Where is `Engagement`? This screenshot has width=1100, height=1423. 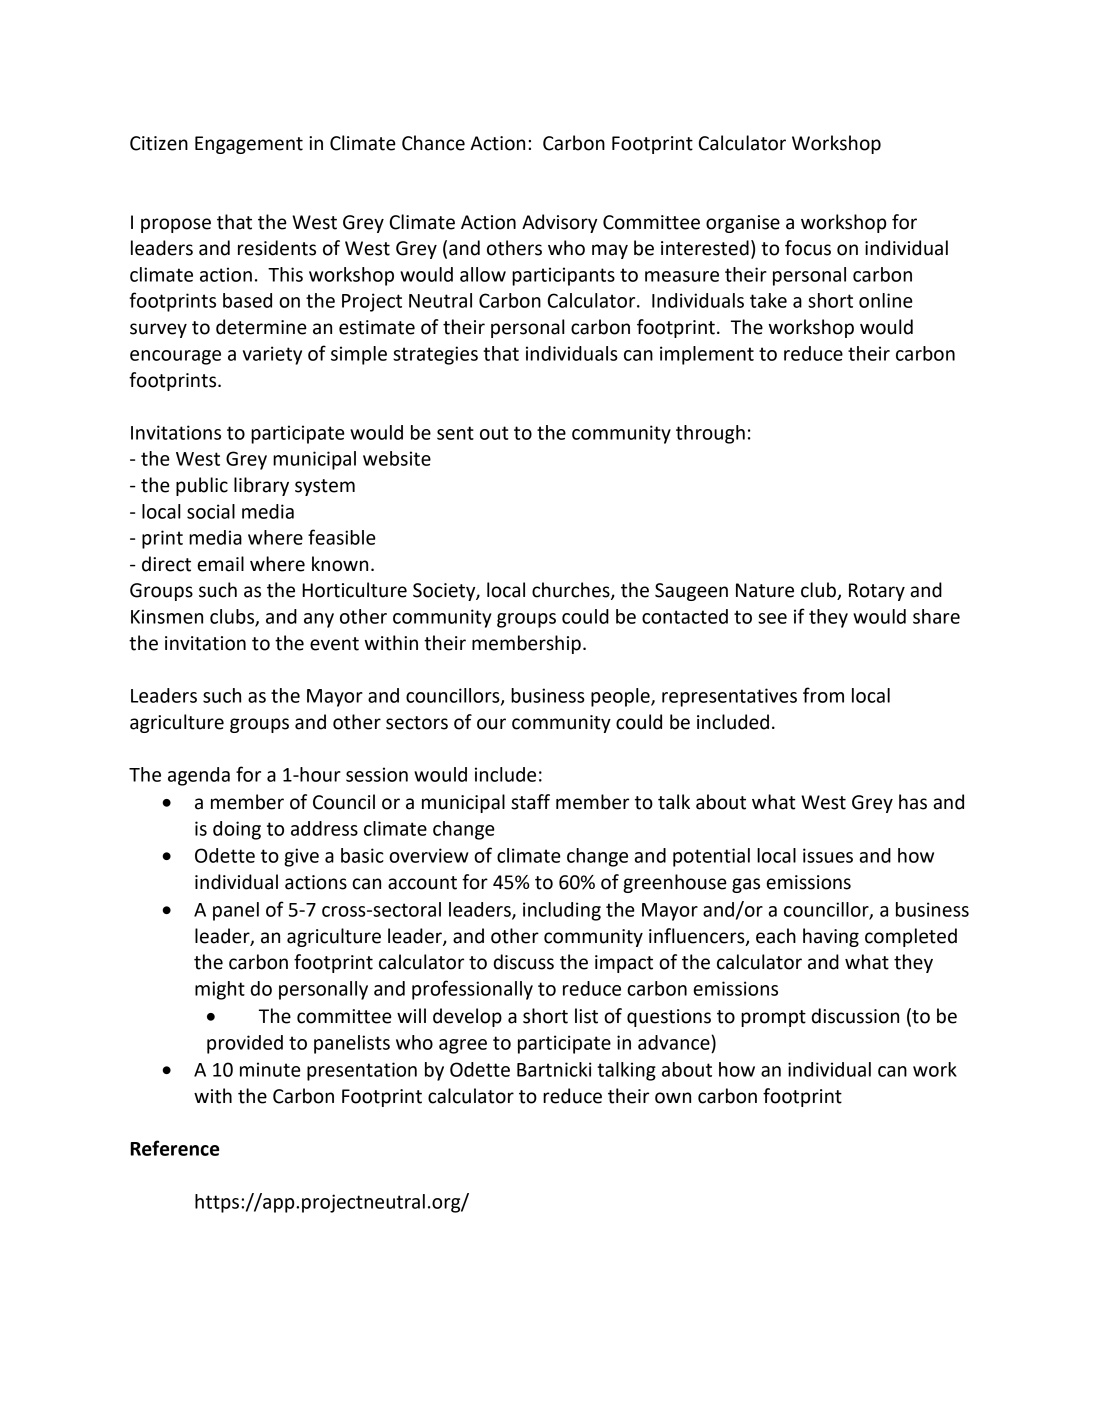 Engagement is located at coordinates (249, 145).
